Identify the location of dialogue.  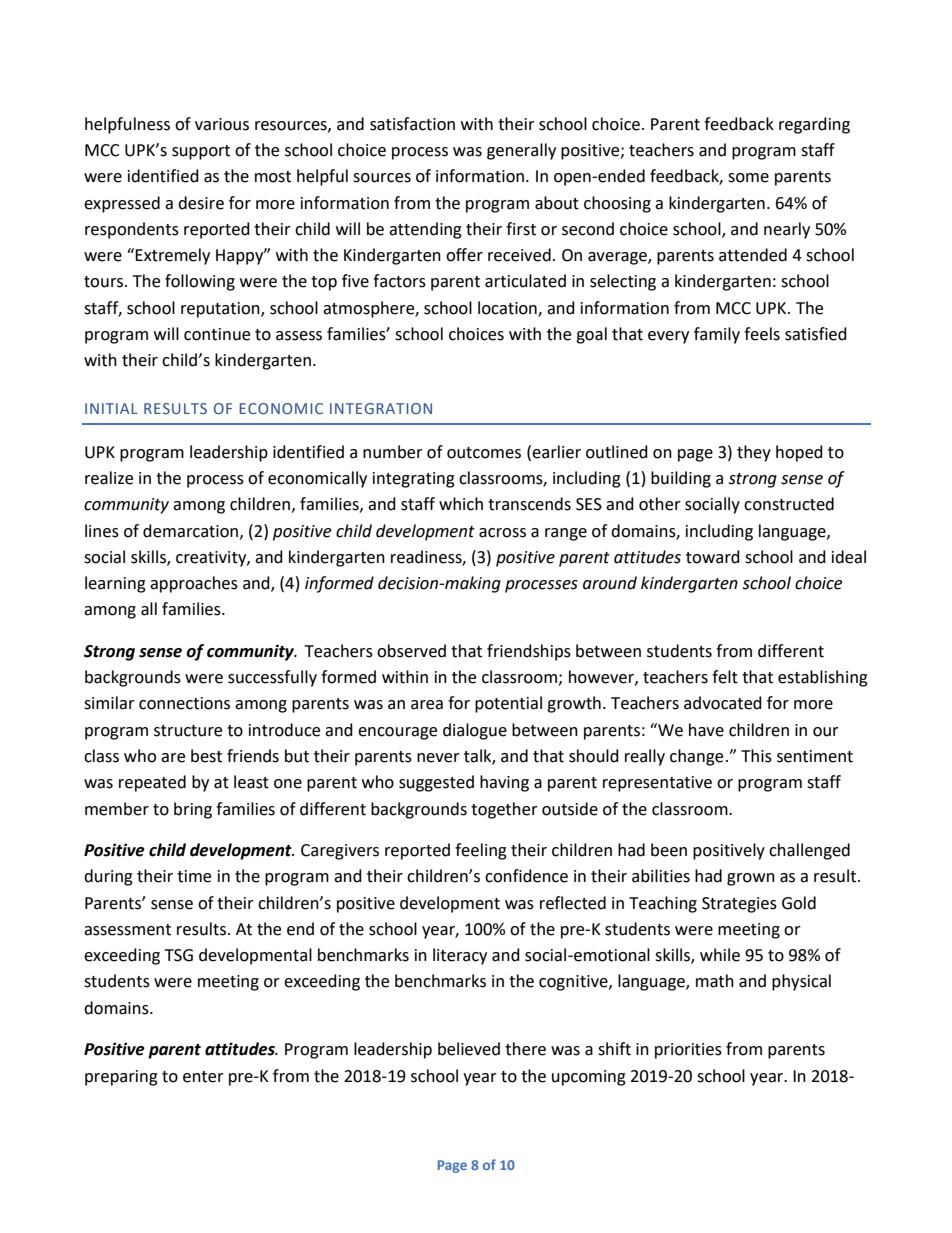
(475, 731).
